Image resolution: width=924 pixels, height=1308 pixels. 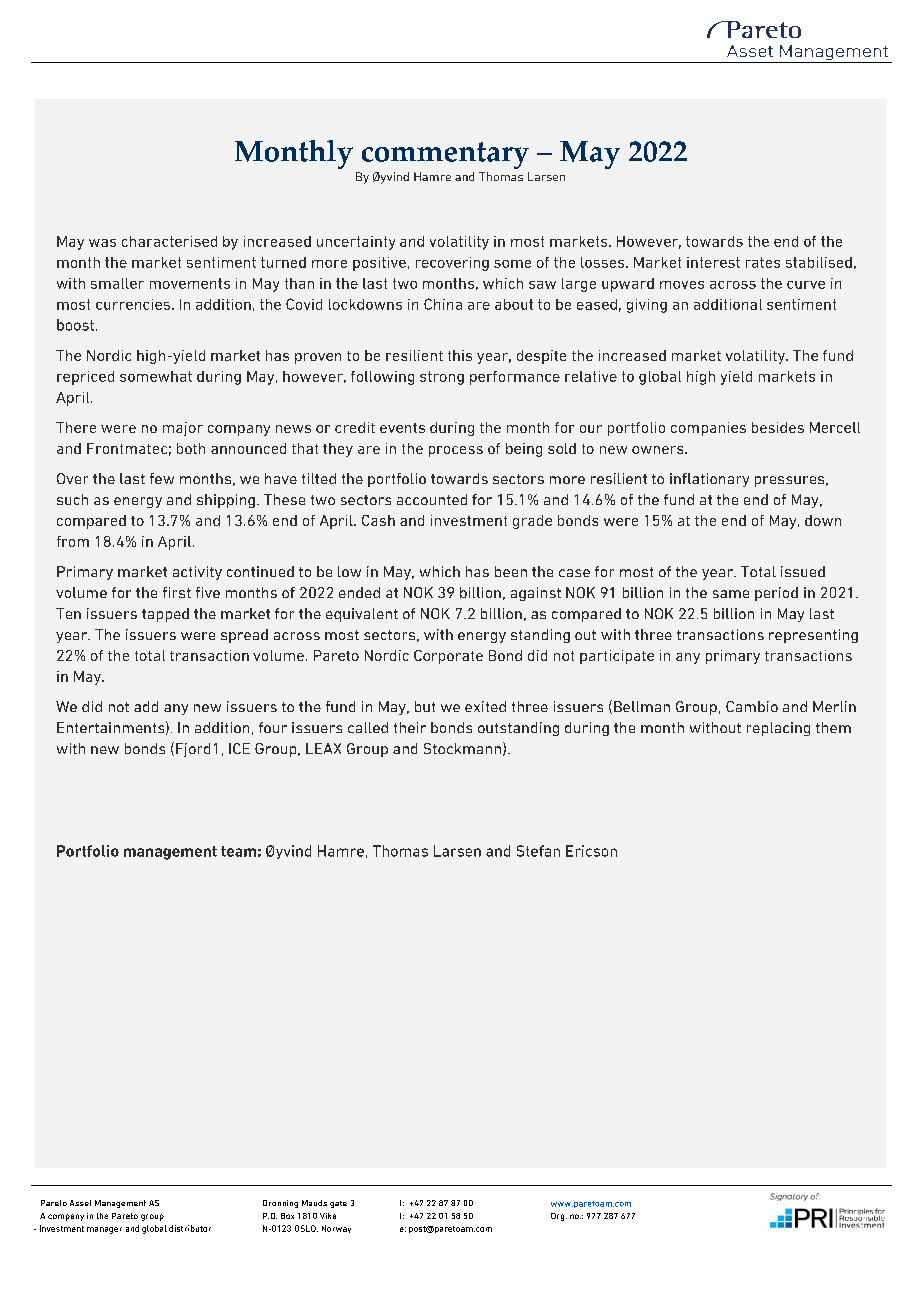 What do you see at coordinates (338, 1204) in the screenshot?
I see `gate` at bounding box center [338, 1204].
